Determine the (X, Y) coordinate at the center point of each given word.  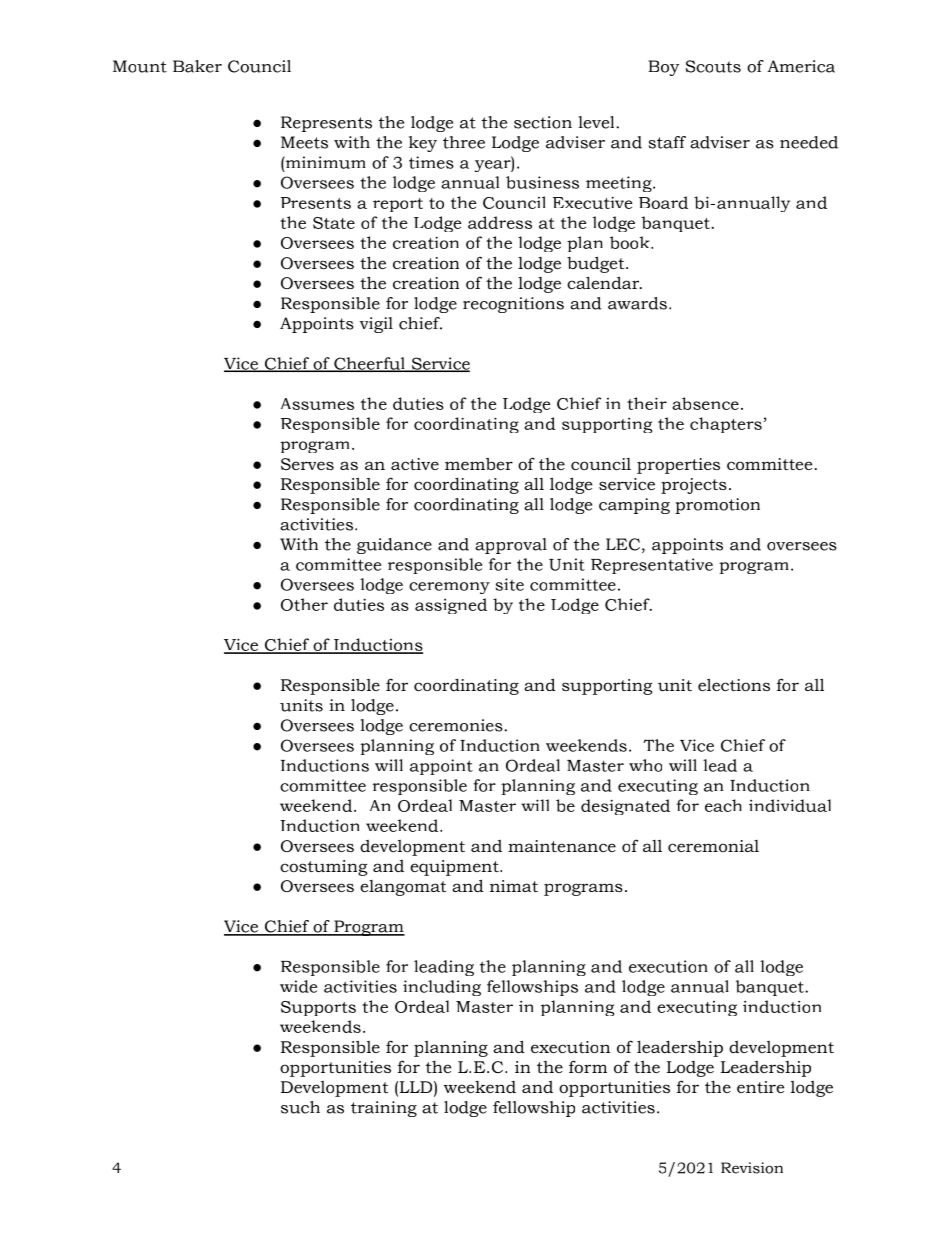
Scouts (713, 66)
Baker (197, 66)
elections (734, 684)
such (300, 1107)
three (464, 142)
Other (304, 604)
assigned (451, 606)
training (384, 1109)
